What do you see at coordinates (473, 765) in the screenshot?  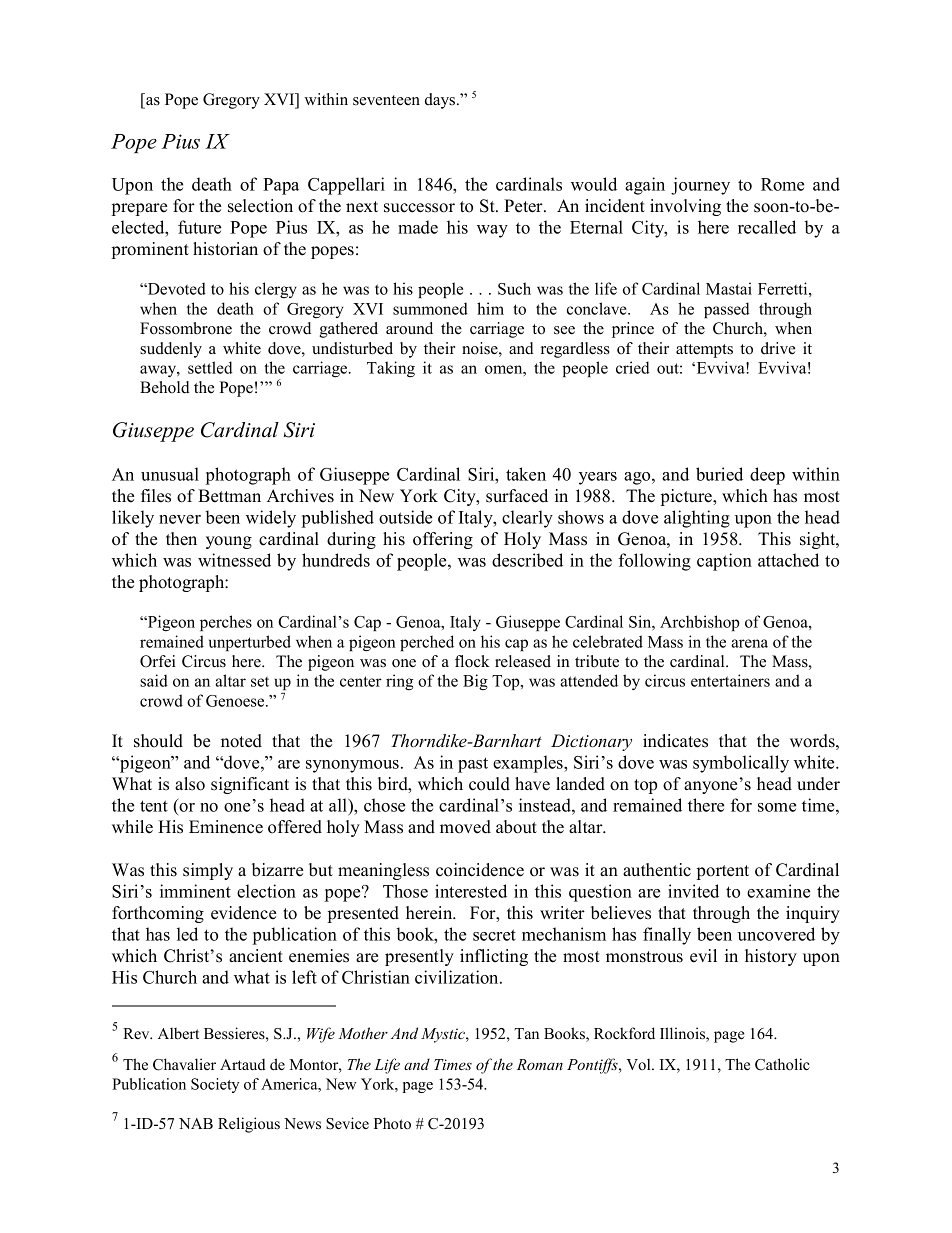 I see `past` at bounding box center [473, 765].
